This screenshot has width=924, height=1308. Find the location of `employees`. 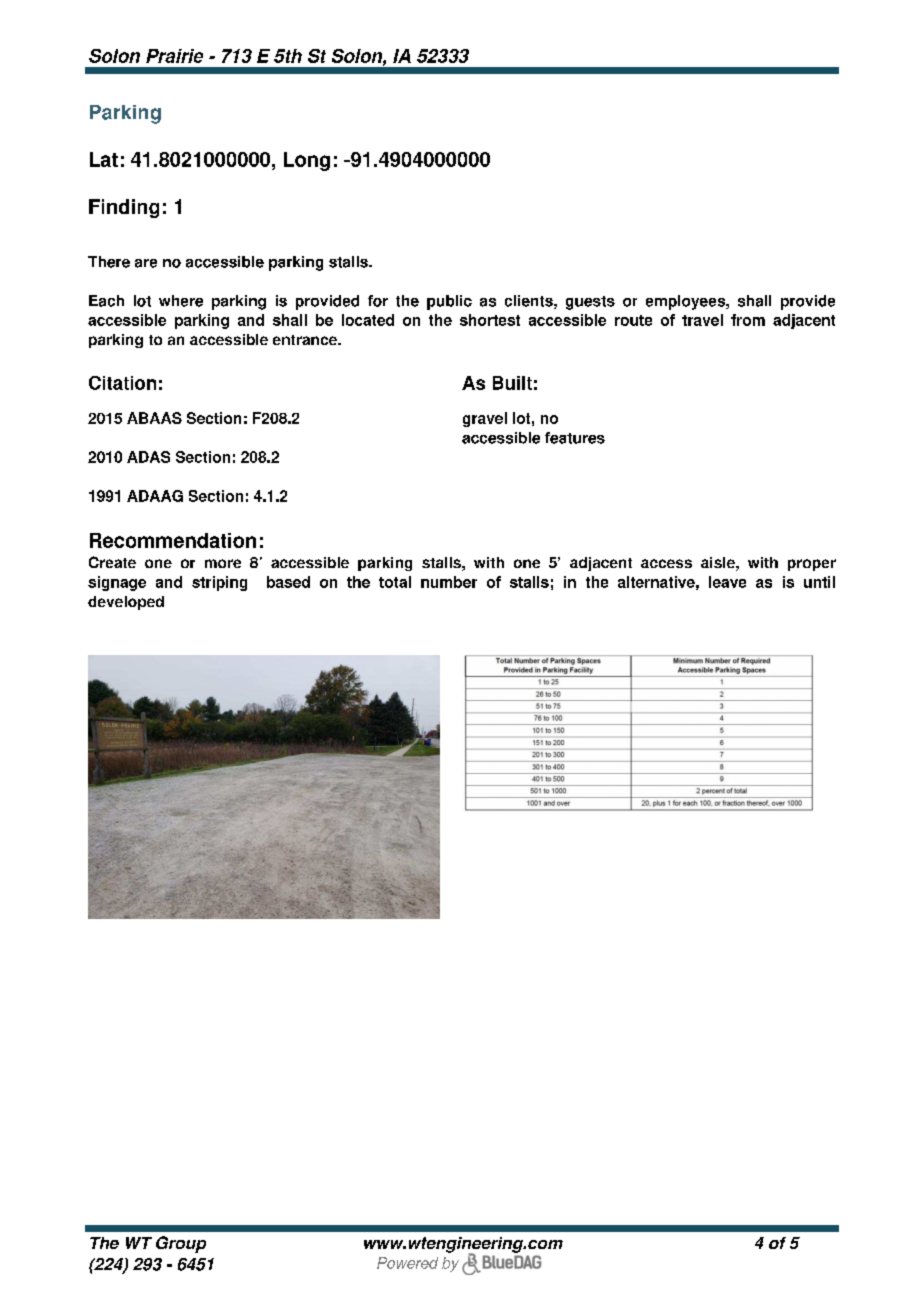

employees is located at coordinates (686, 302).
